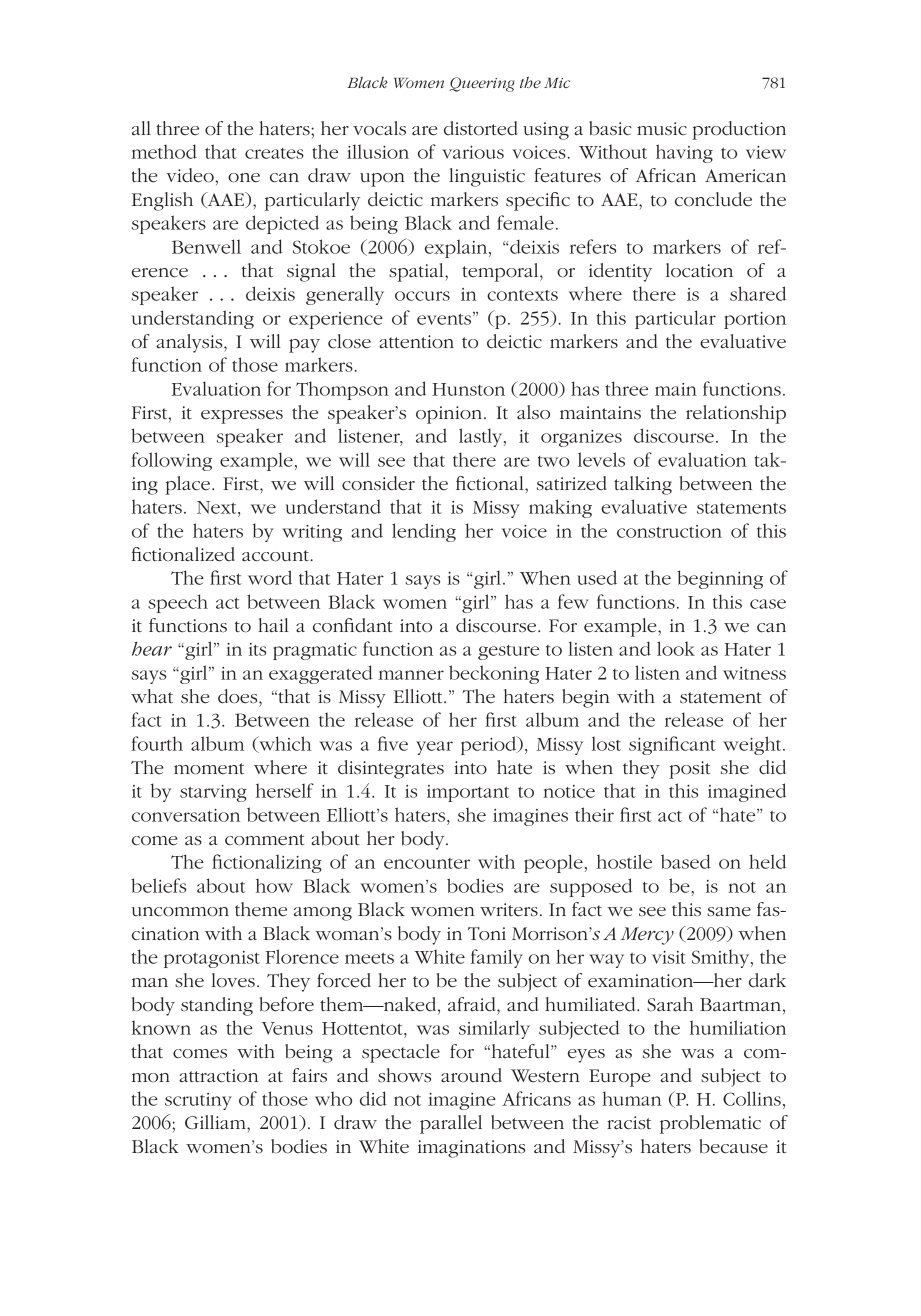 The height and width of the page is (1316, 921). I want to click on attention, so click(416, 342).
